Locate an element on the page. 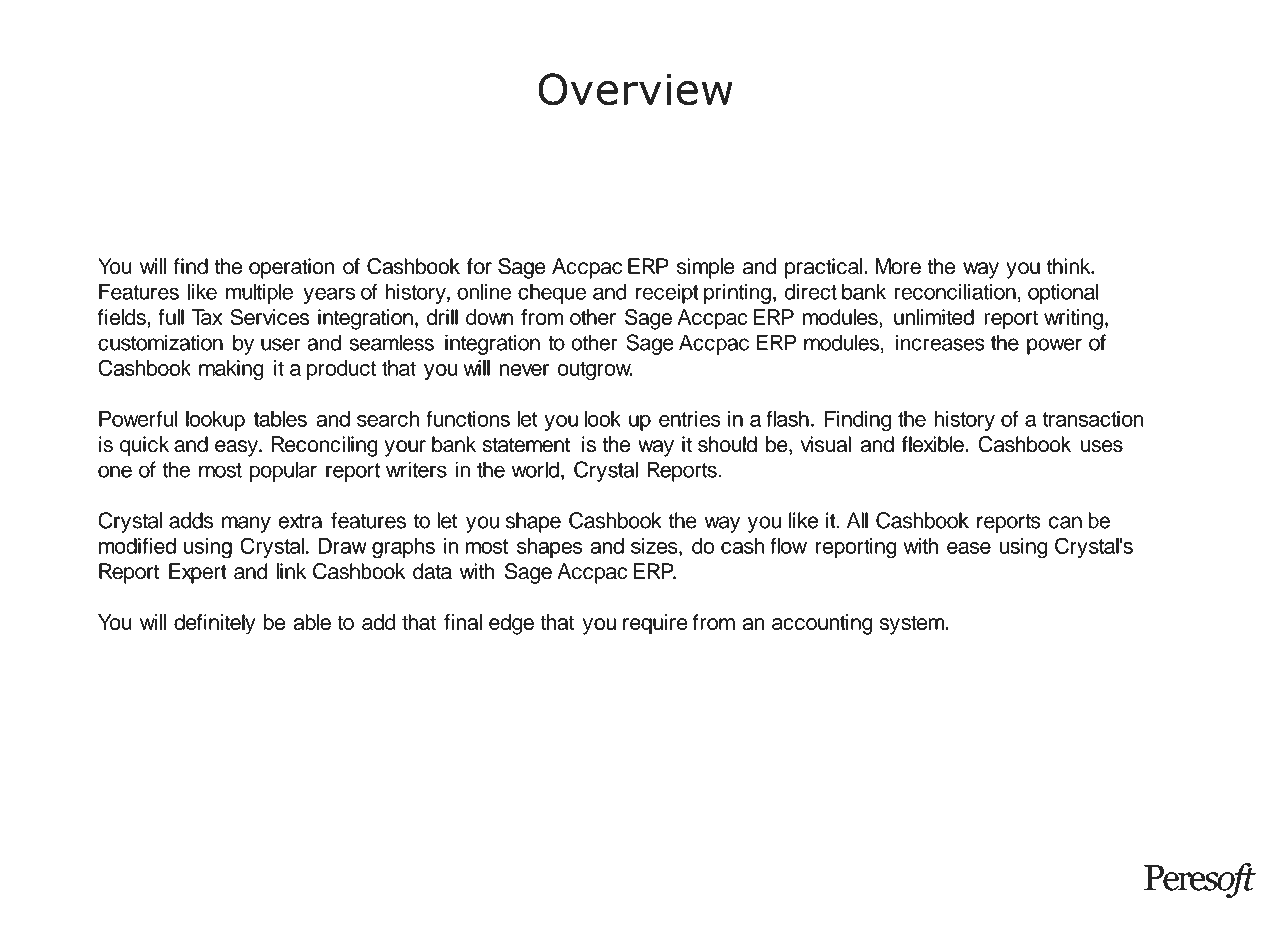 This image has width=1270, height=952. making is located at coordinates (231, 370).
